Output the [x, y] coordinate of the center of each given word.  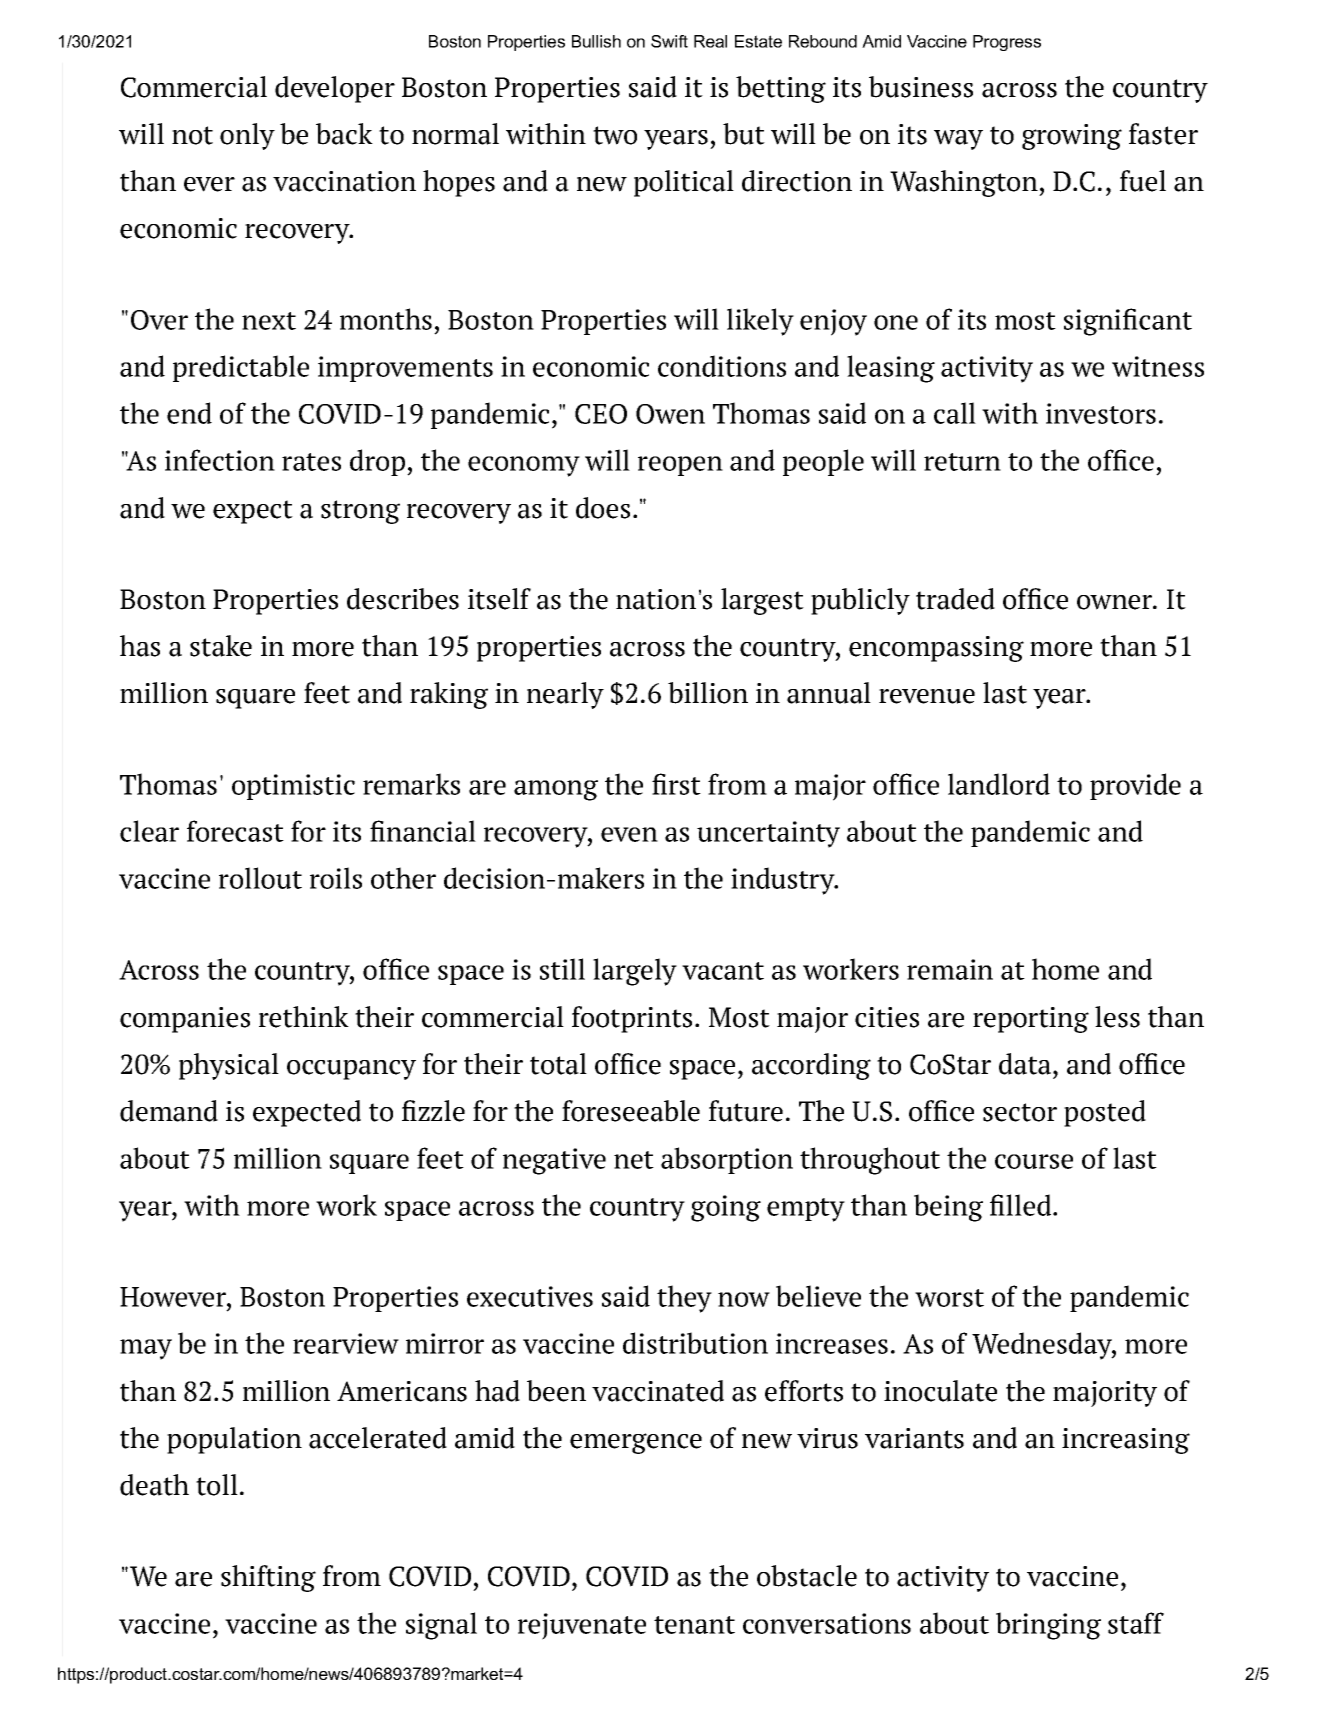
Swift [669, 41]
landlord [999, 784]
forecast [235, 831]
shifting [268, 1578]
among [556, 790]
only [247, 136]
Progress [1007, 43]
